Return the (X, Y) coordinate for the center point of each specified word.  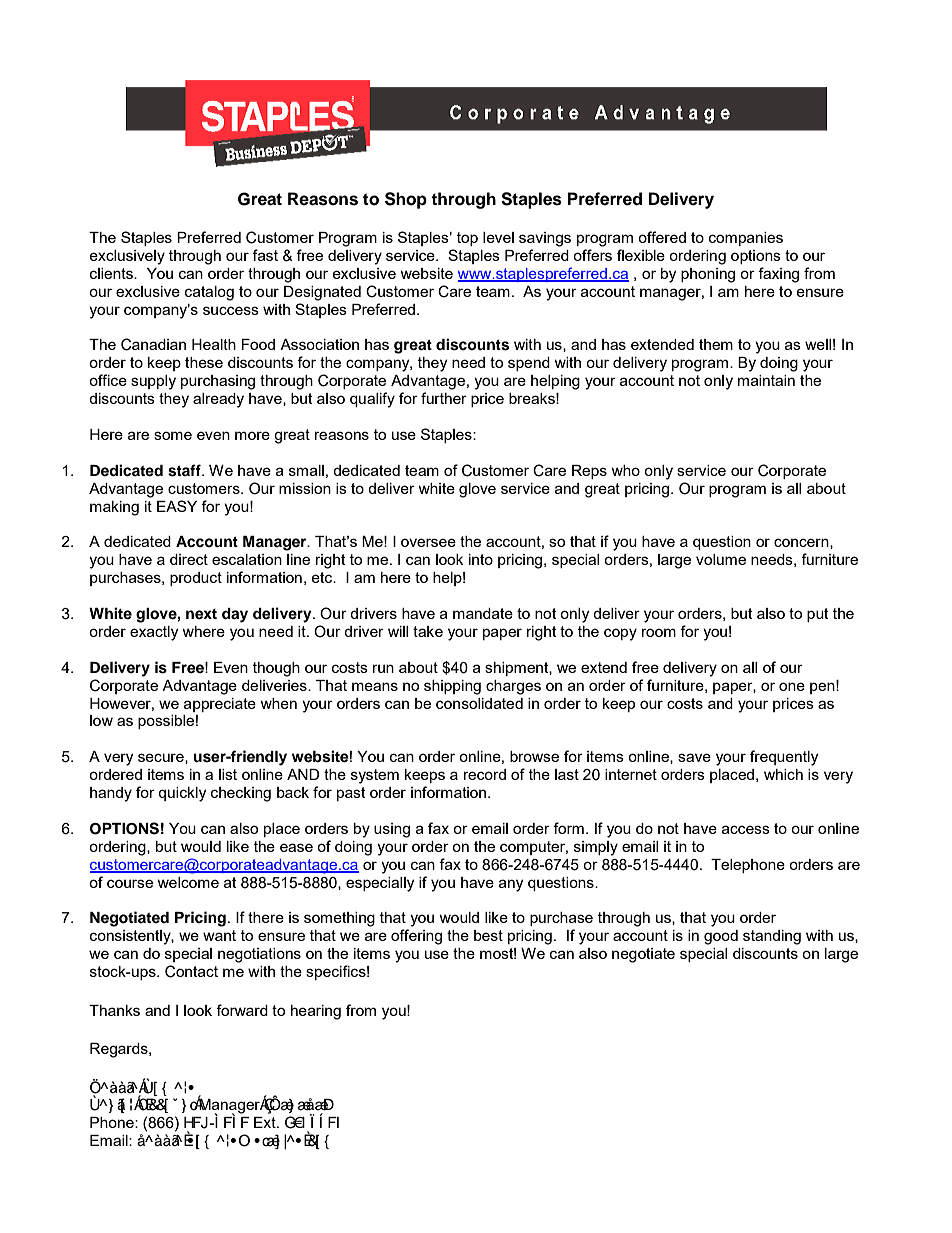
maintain (766, 380)
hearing (316, 1012)
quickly (182, 794)
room (659, 632)
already (218, 400)
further (444, 398)
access (746, 829)
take (428, 631)
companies (746, 239)
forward (242, 1010)
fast (265, 255)
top (467, 239)
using (392, 830)
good (721, 937)
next (201, 614)
